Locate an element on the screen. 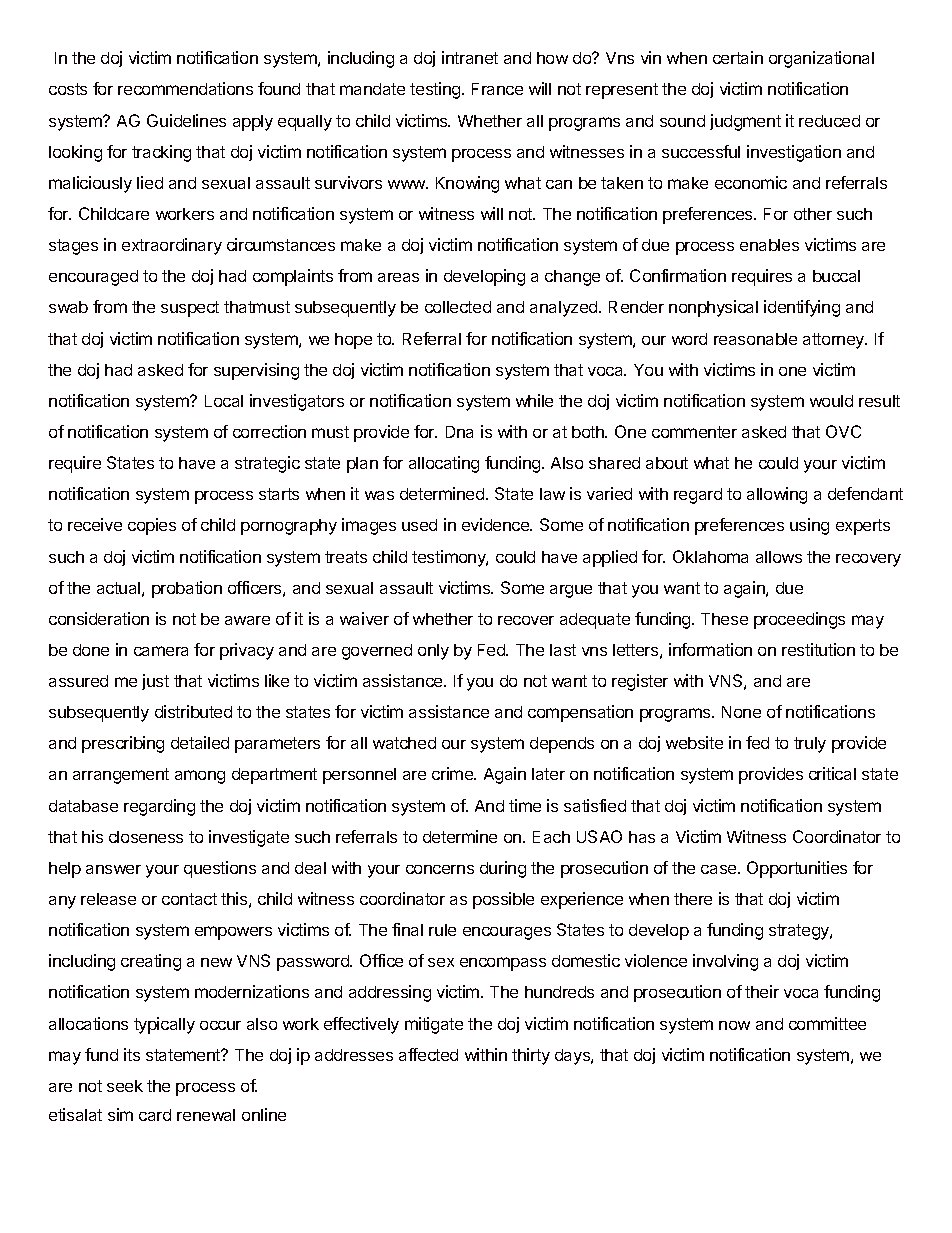 The width and height of the screenshot is (952, 1233). recommendations is located at coordinates (185, 88).
